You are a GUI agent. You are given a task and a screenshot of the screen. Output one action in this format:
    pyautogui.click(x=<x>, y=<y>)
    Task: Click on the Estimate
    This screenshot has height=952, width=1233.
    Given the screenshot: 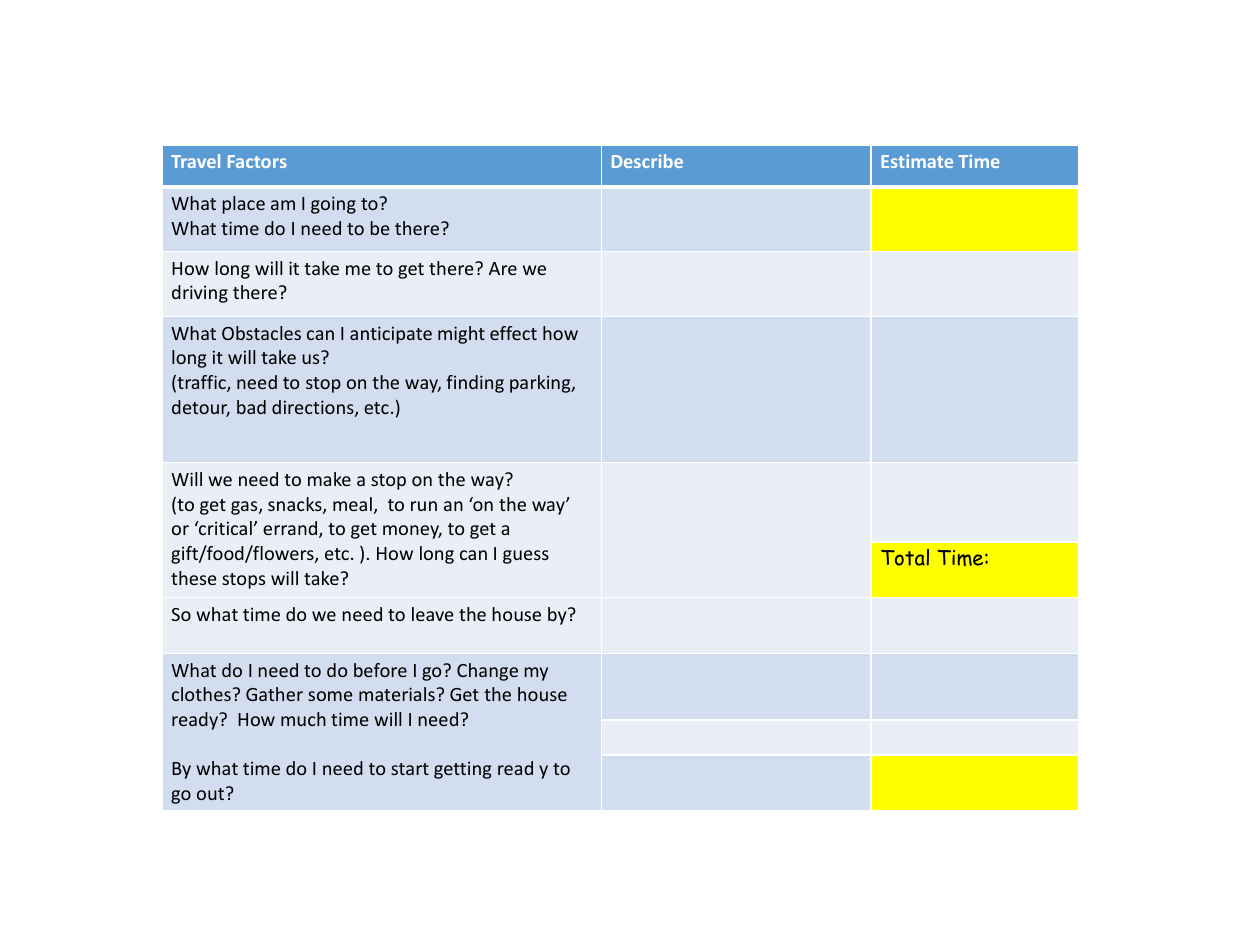 What is the action you would take?
    pyautogui.click(x=917, y=161)
